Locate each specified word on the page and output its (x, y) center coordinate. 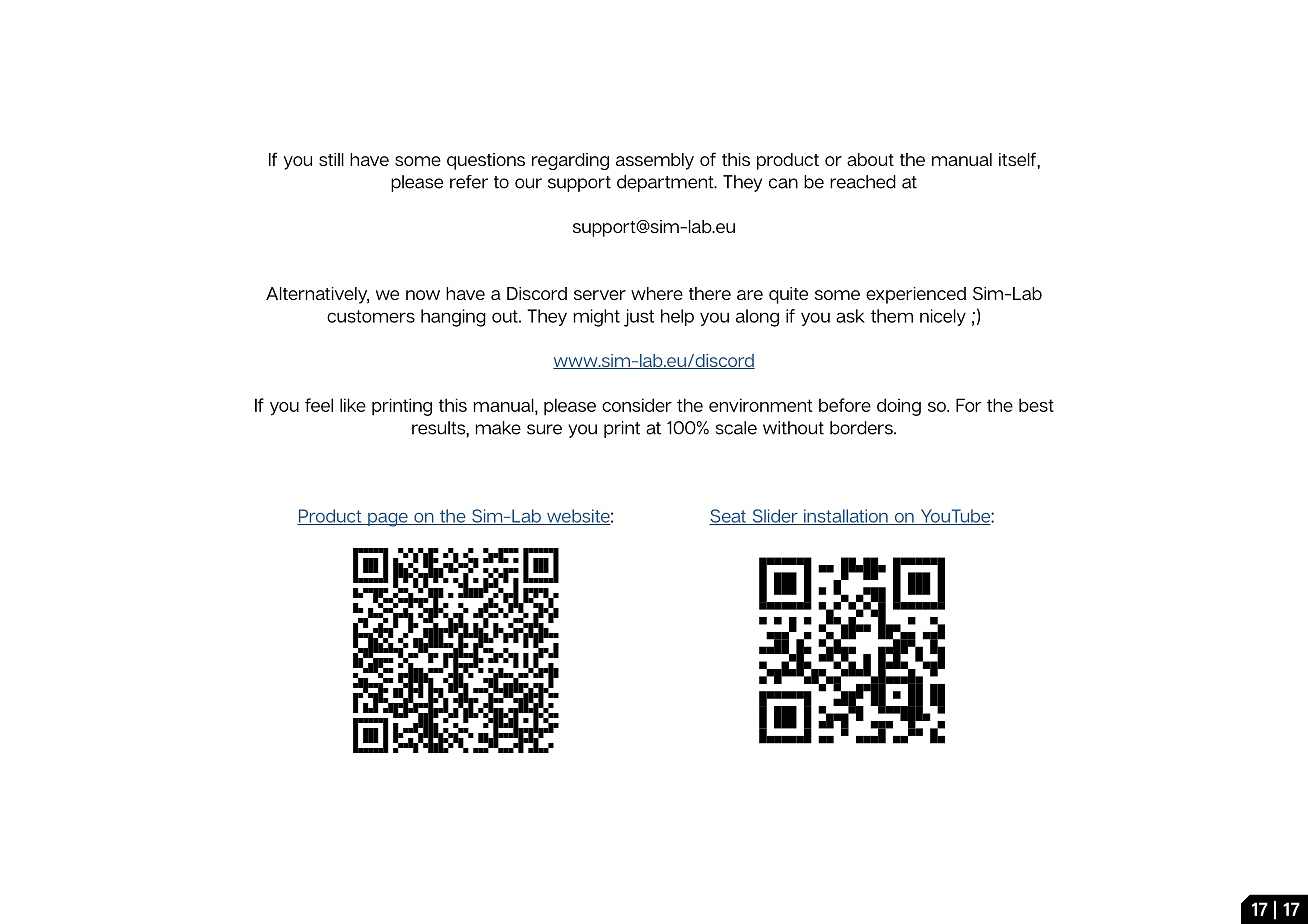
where (657, 293)
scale (736, 428)
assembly (655, 161)
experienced (916, 295)
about (870, 159)
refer (469, 182)
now (423, 295)
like (353, 405)
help (677, 317)
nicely (943, 317)
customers (371, 316)
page (388, 520)
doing (899, 407)
